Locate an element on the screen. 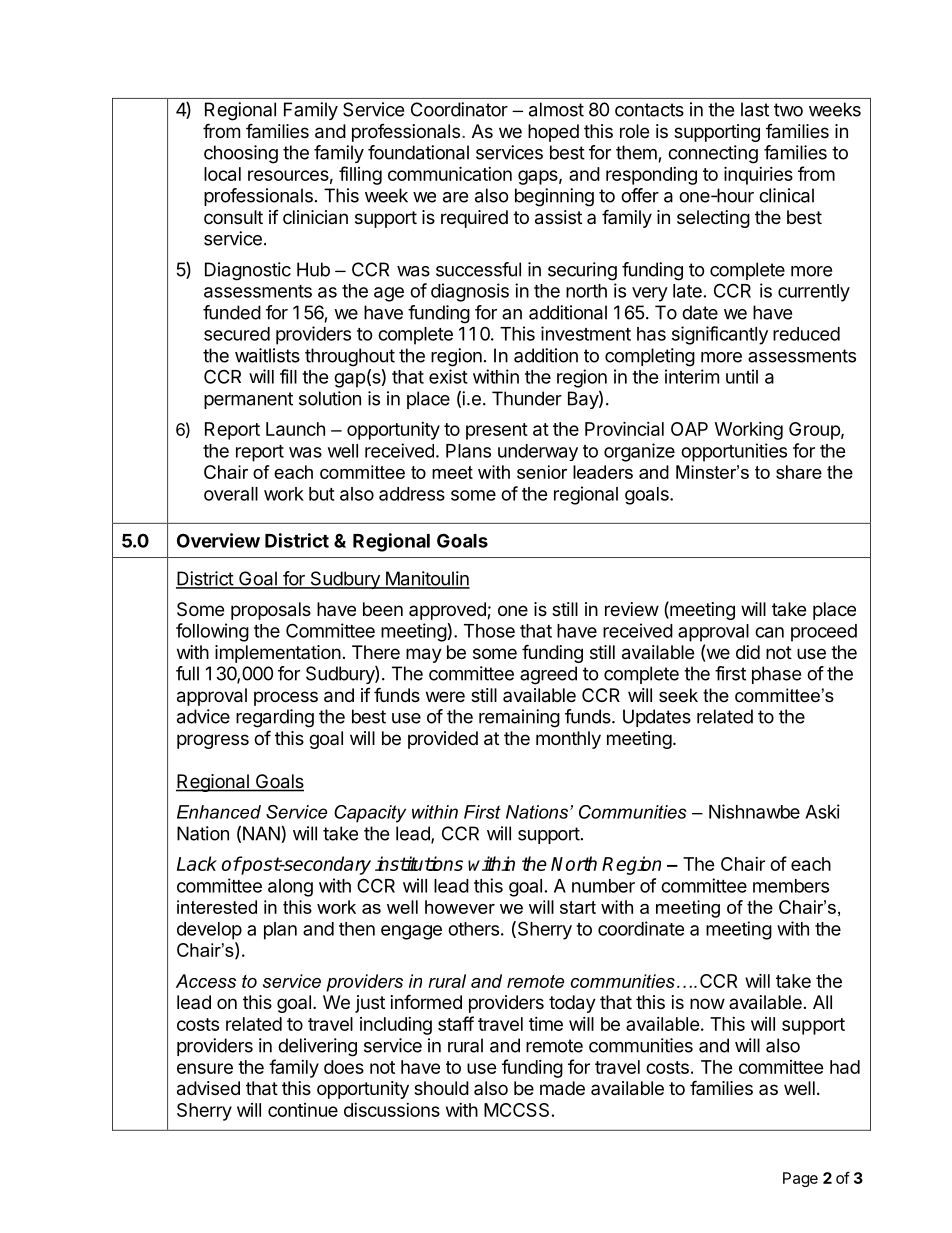 This screenshot has height=1233, width=952. along is located at coordinates (290, 888).
